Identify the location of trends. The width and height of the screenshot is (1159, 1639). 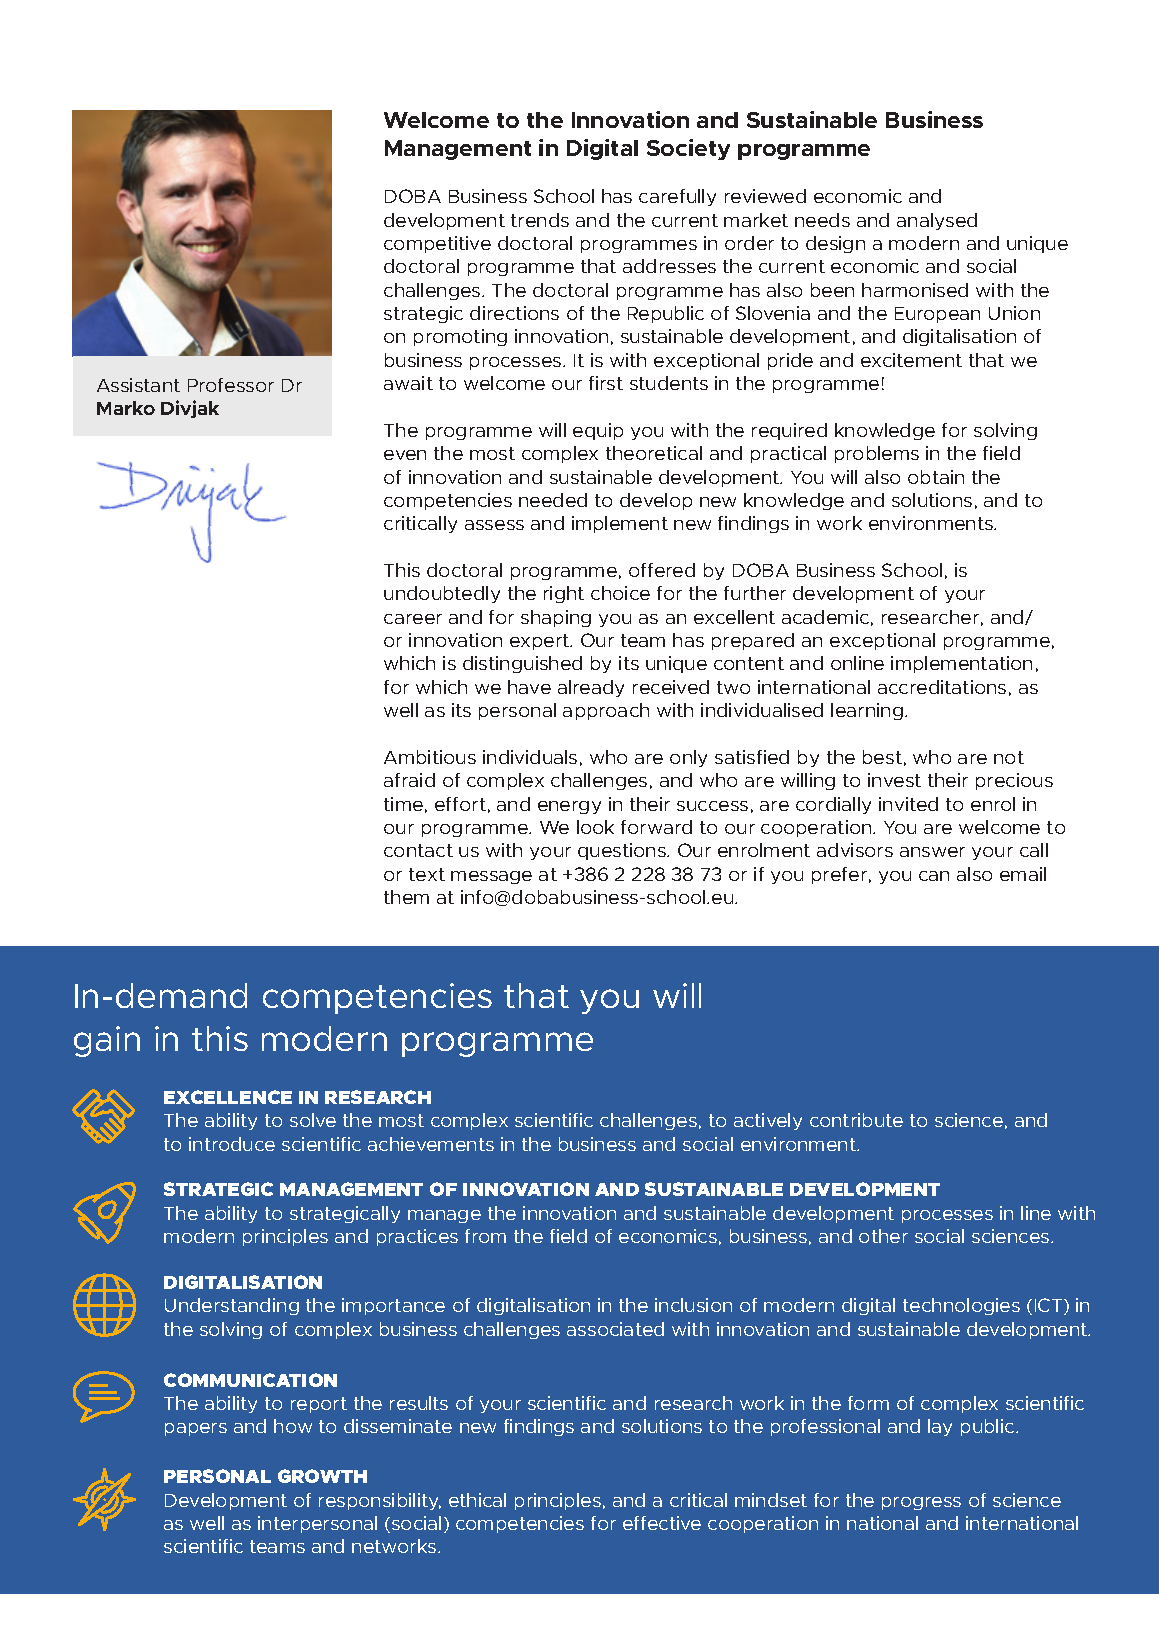
(540, 220).
